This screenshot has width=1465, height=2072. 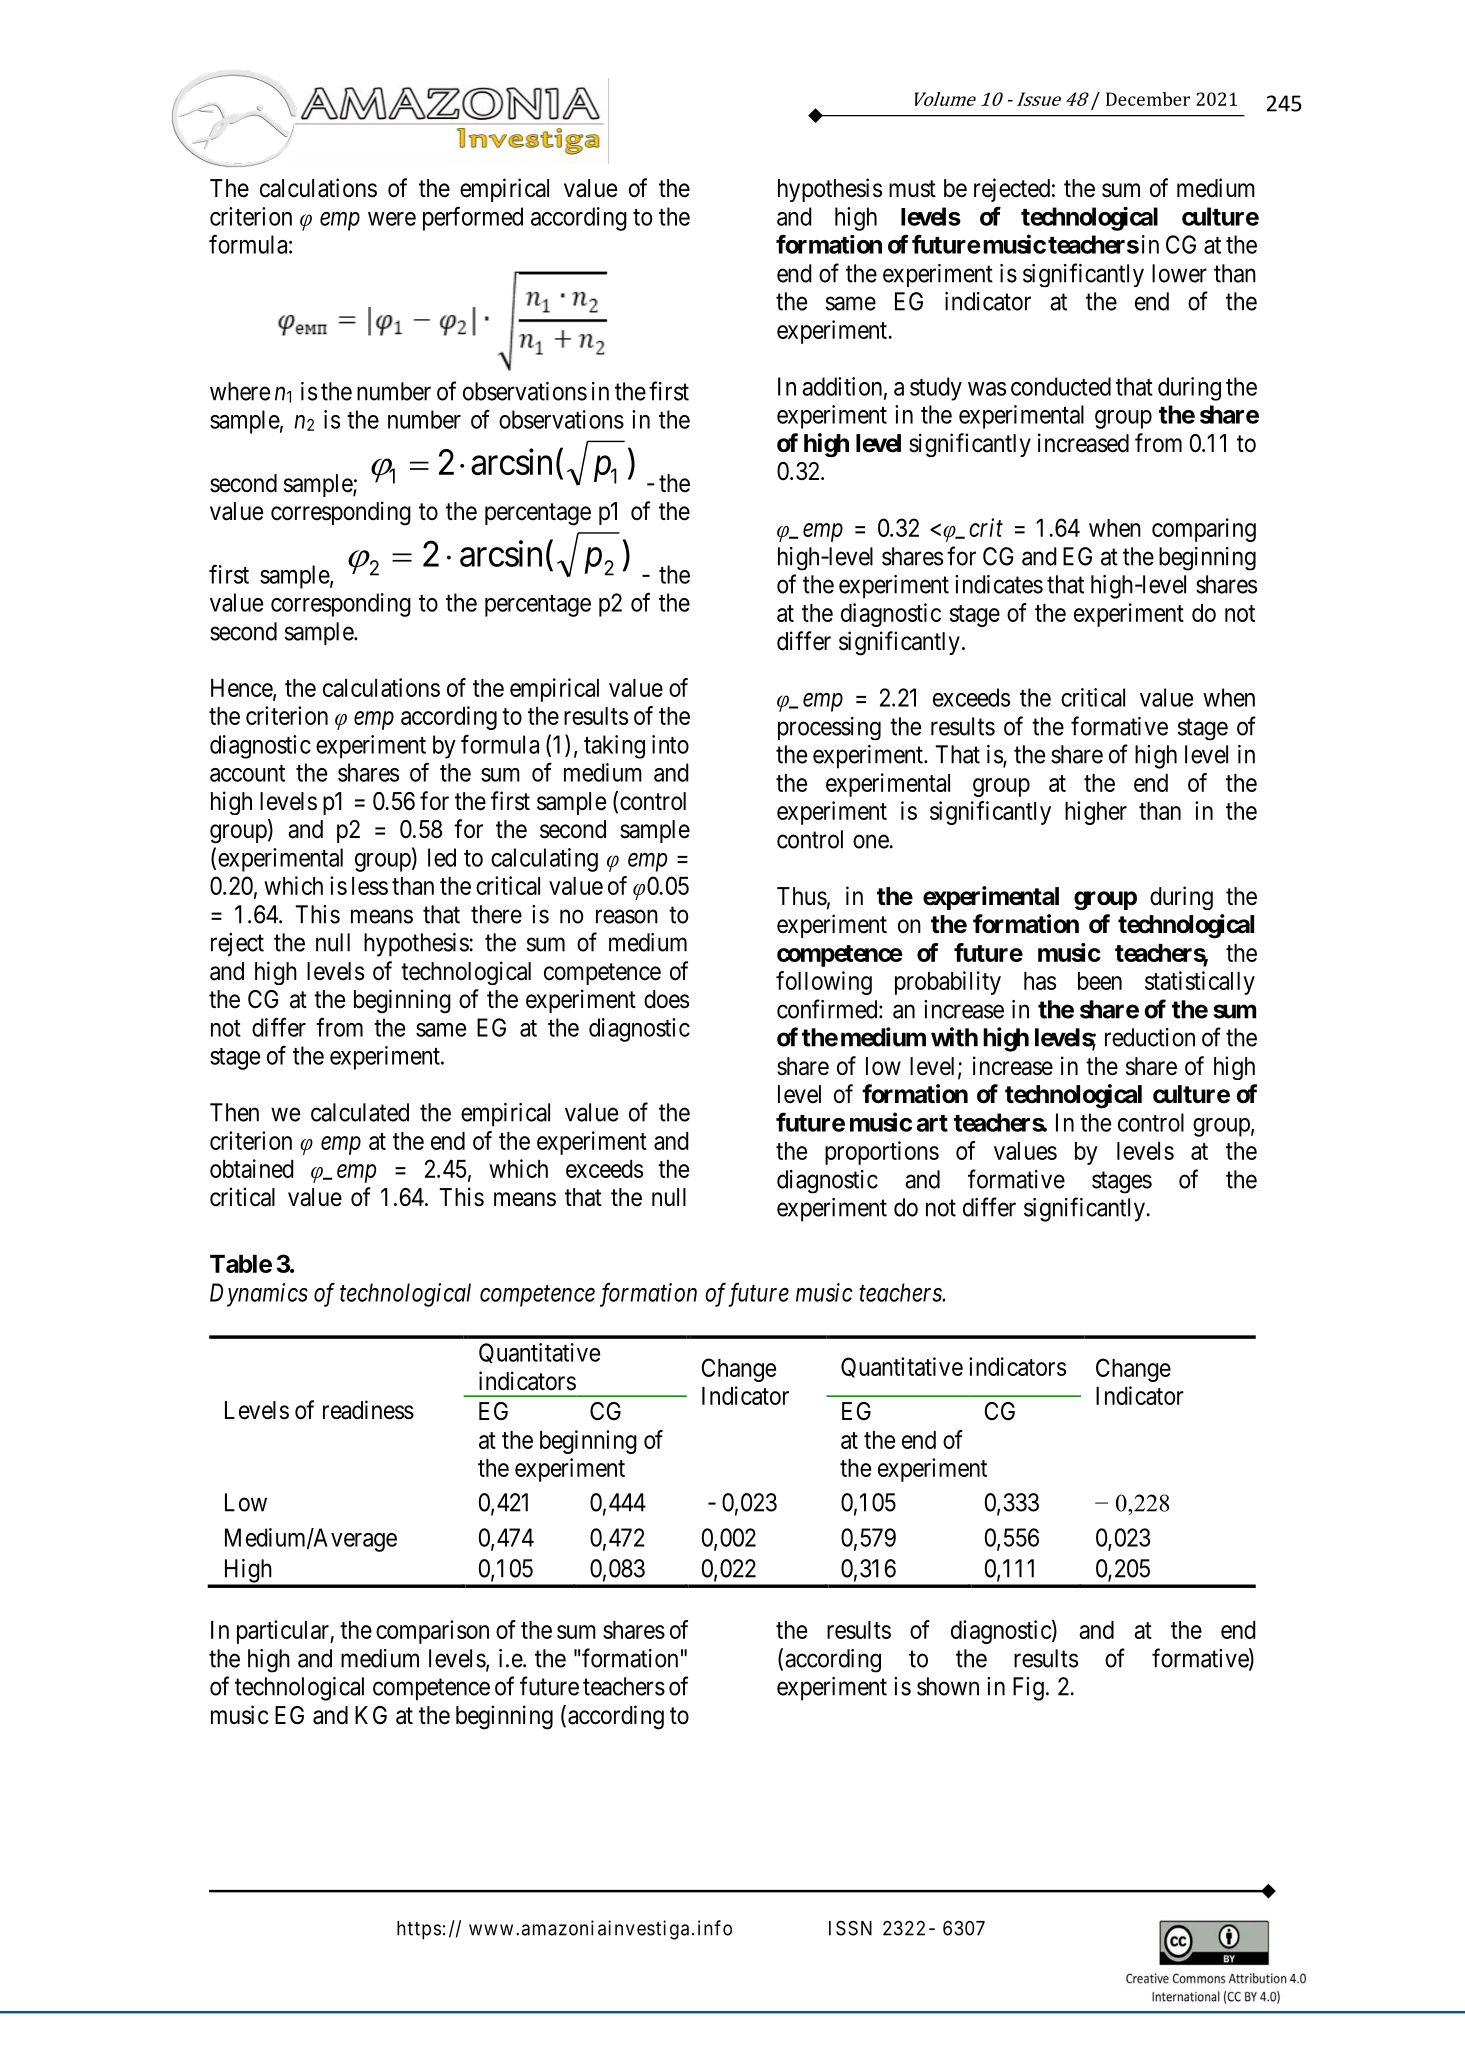 I want to click on account, so click(x=247, y=773).
